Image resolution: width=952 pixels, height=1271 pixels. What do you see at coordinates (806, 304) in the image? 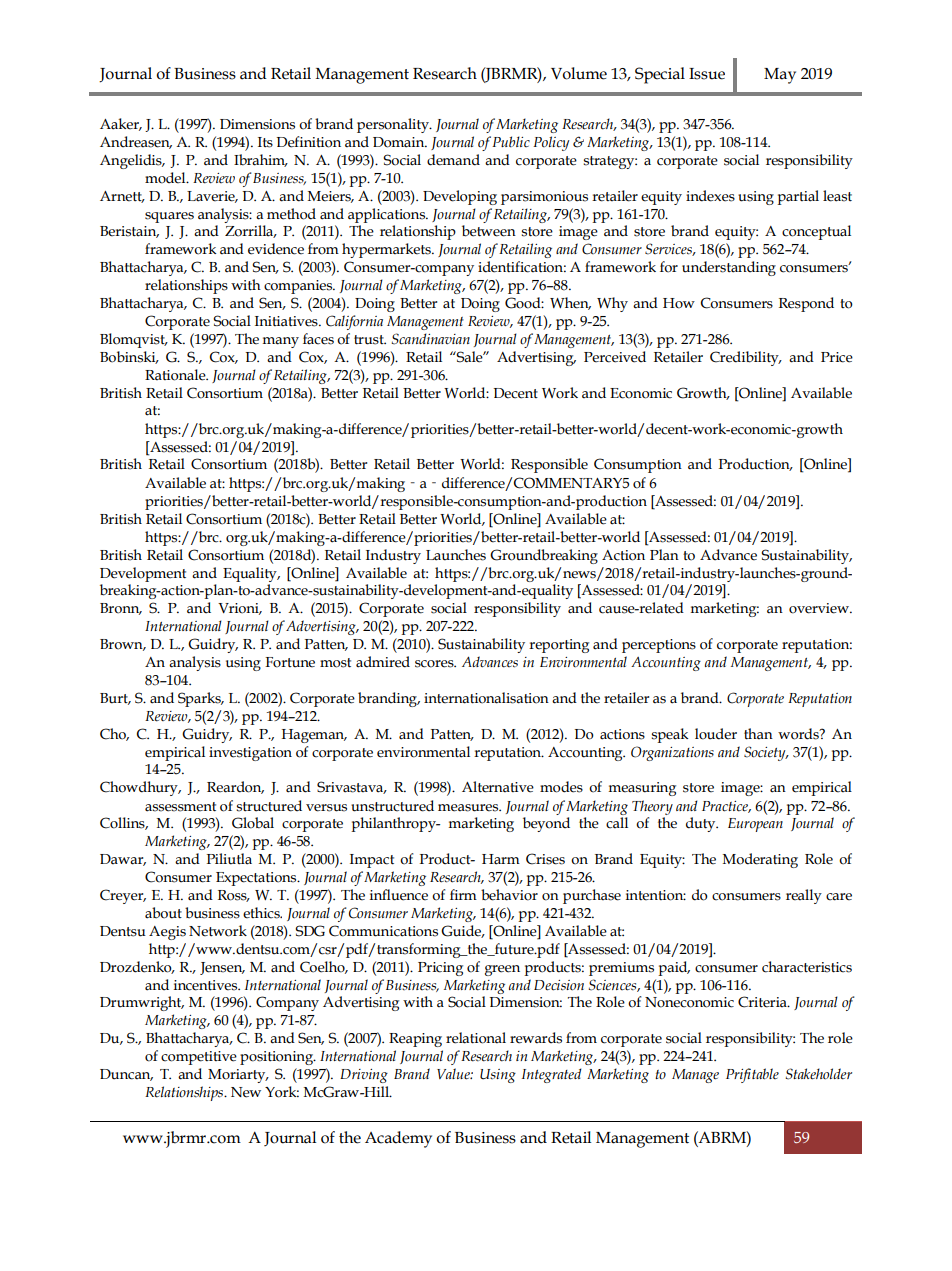
I see `Respond` at bounding box center [806, 304].
